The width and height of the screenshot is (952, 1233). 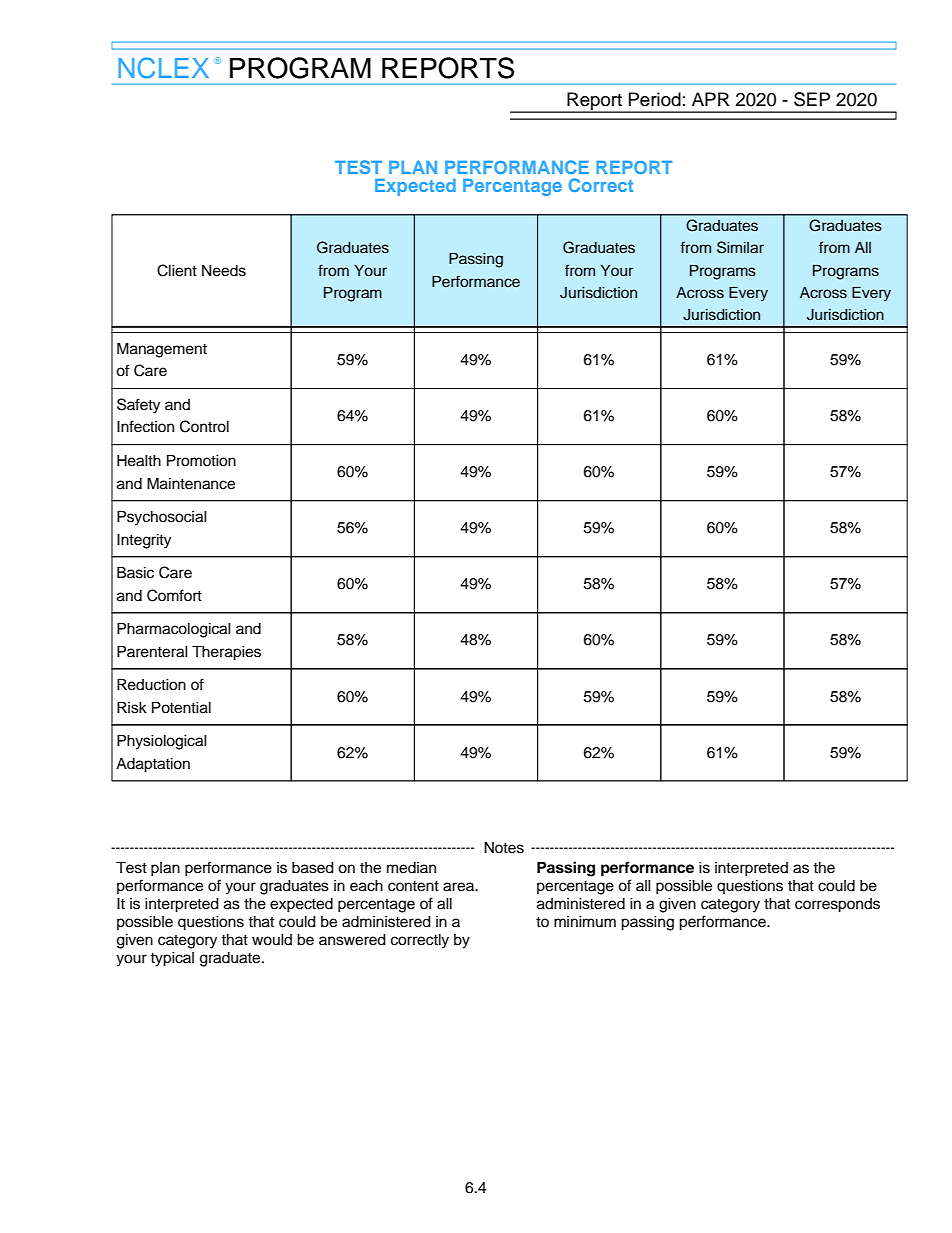 What do you see at coordinates (163, 68) in the screenshot?
I see `NCLEX` at bounding box center [163, 68].
